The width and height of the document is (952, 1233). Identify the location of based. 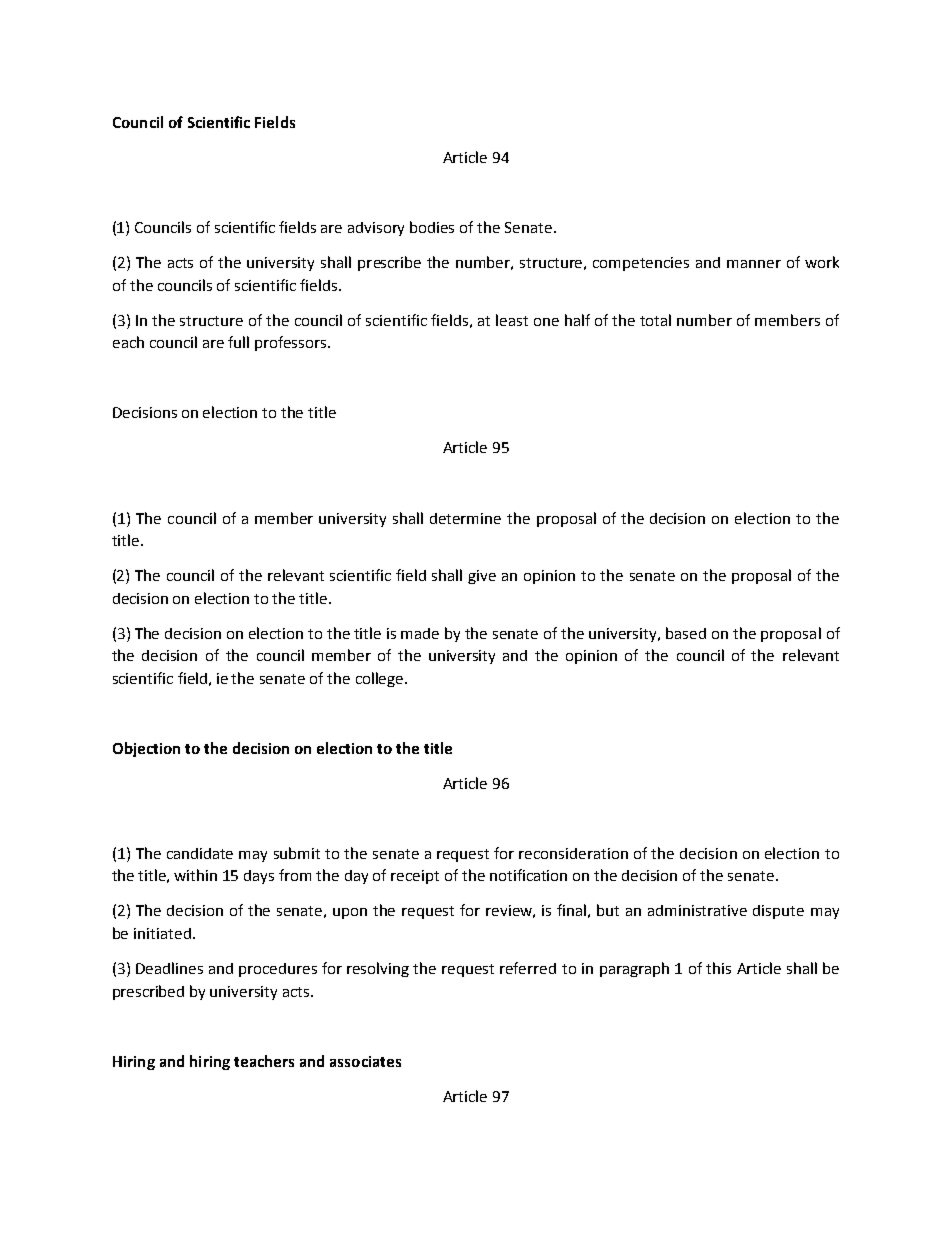
(686, 633).
